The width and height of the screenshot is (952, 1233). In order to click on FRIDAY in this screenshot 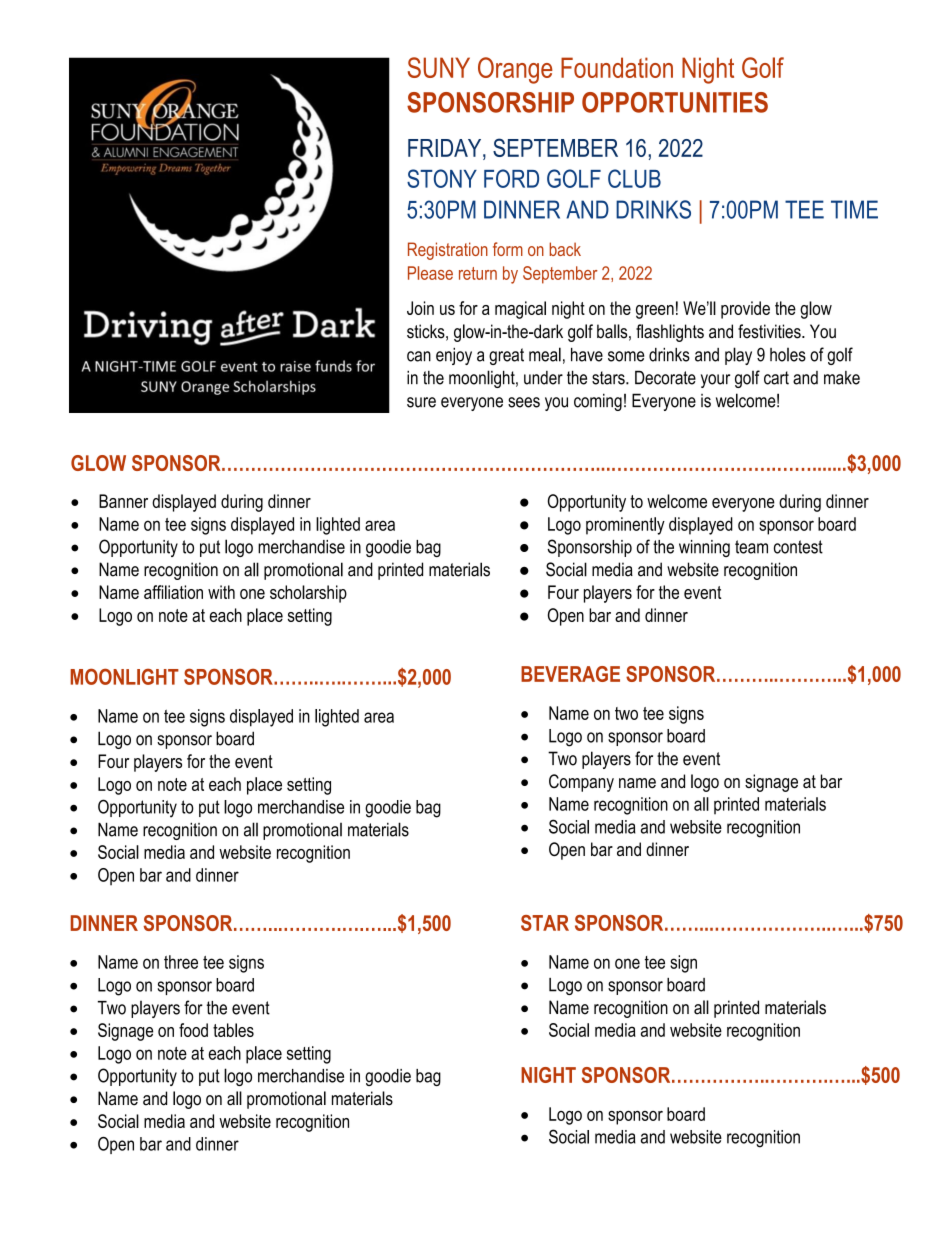, I will do `click(446, 148)`.
